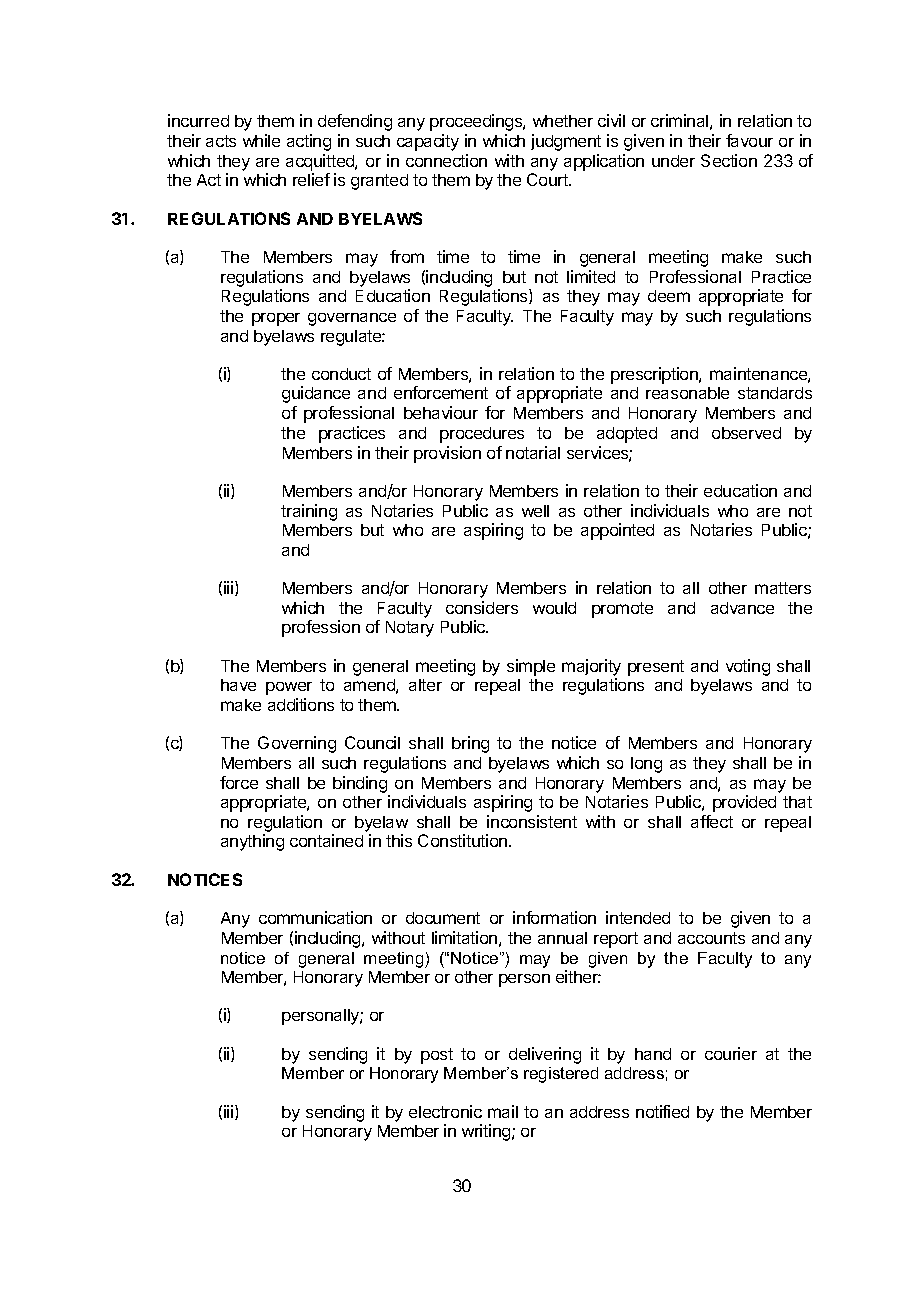 The width and height of the document is (924, 1308). Describe the element at coordinates (482, 435) in the document. I see `procedures` at that location.
